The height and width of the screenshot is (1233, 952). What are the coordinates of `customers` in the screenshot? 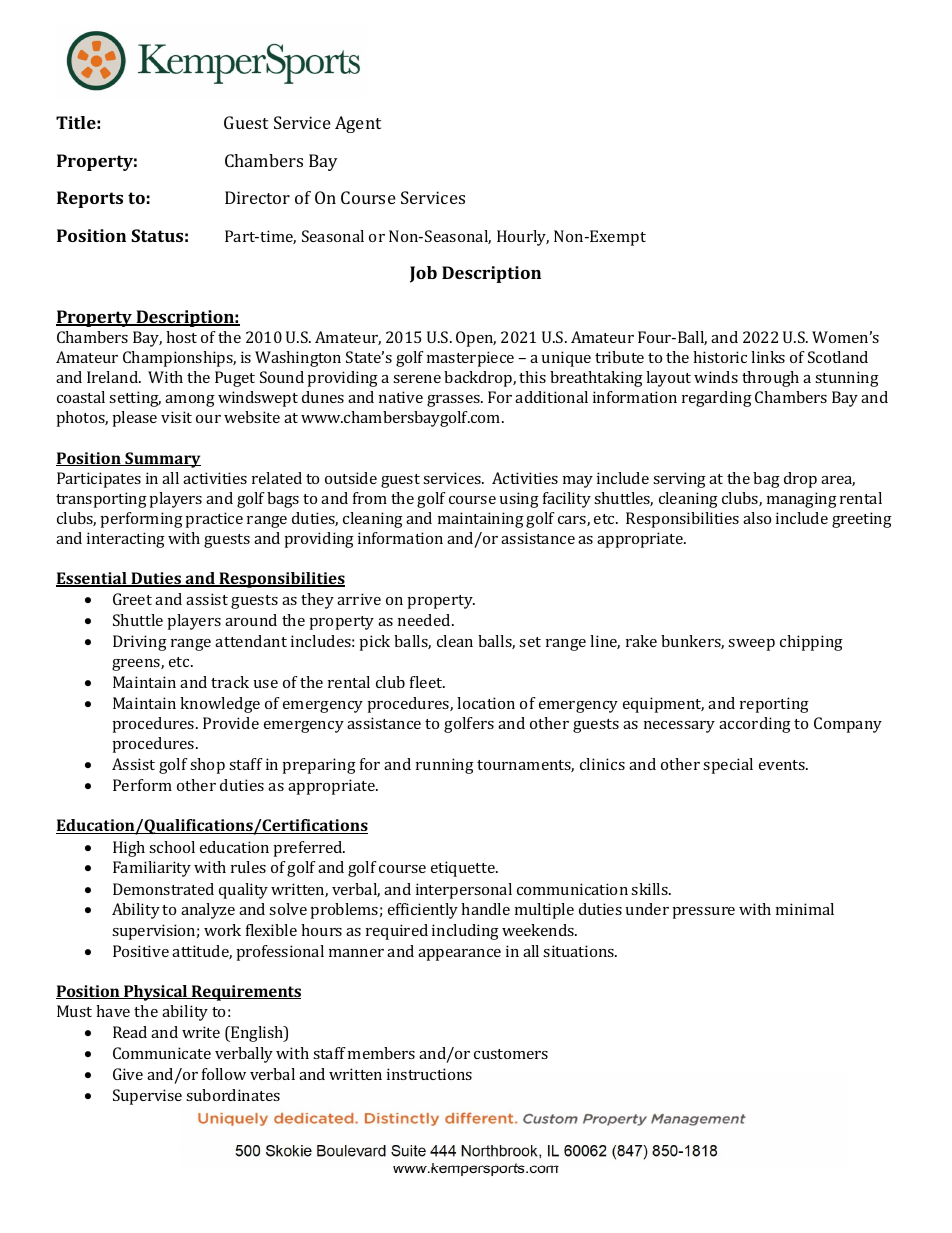 It's located at (511, 1054).
